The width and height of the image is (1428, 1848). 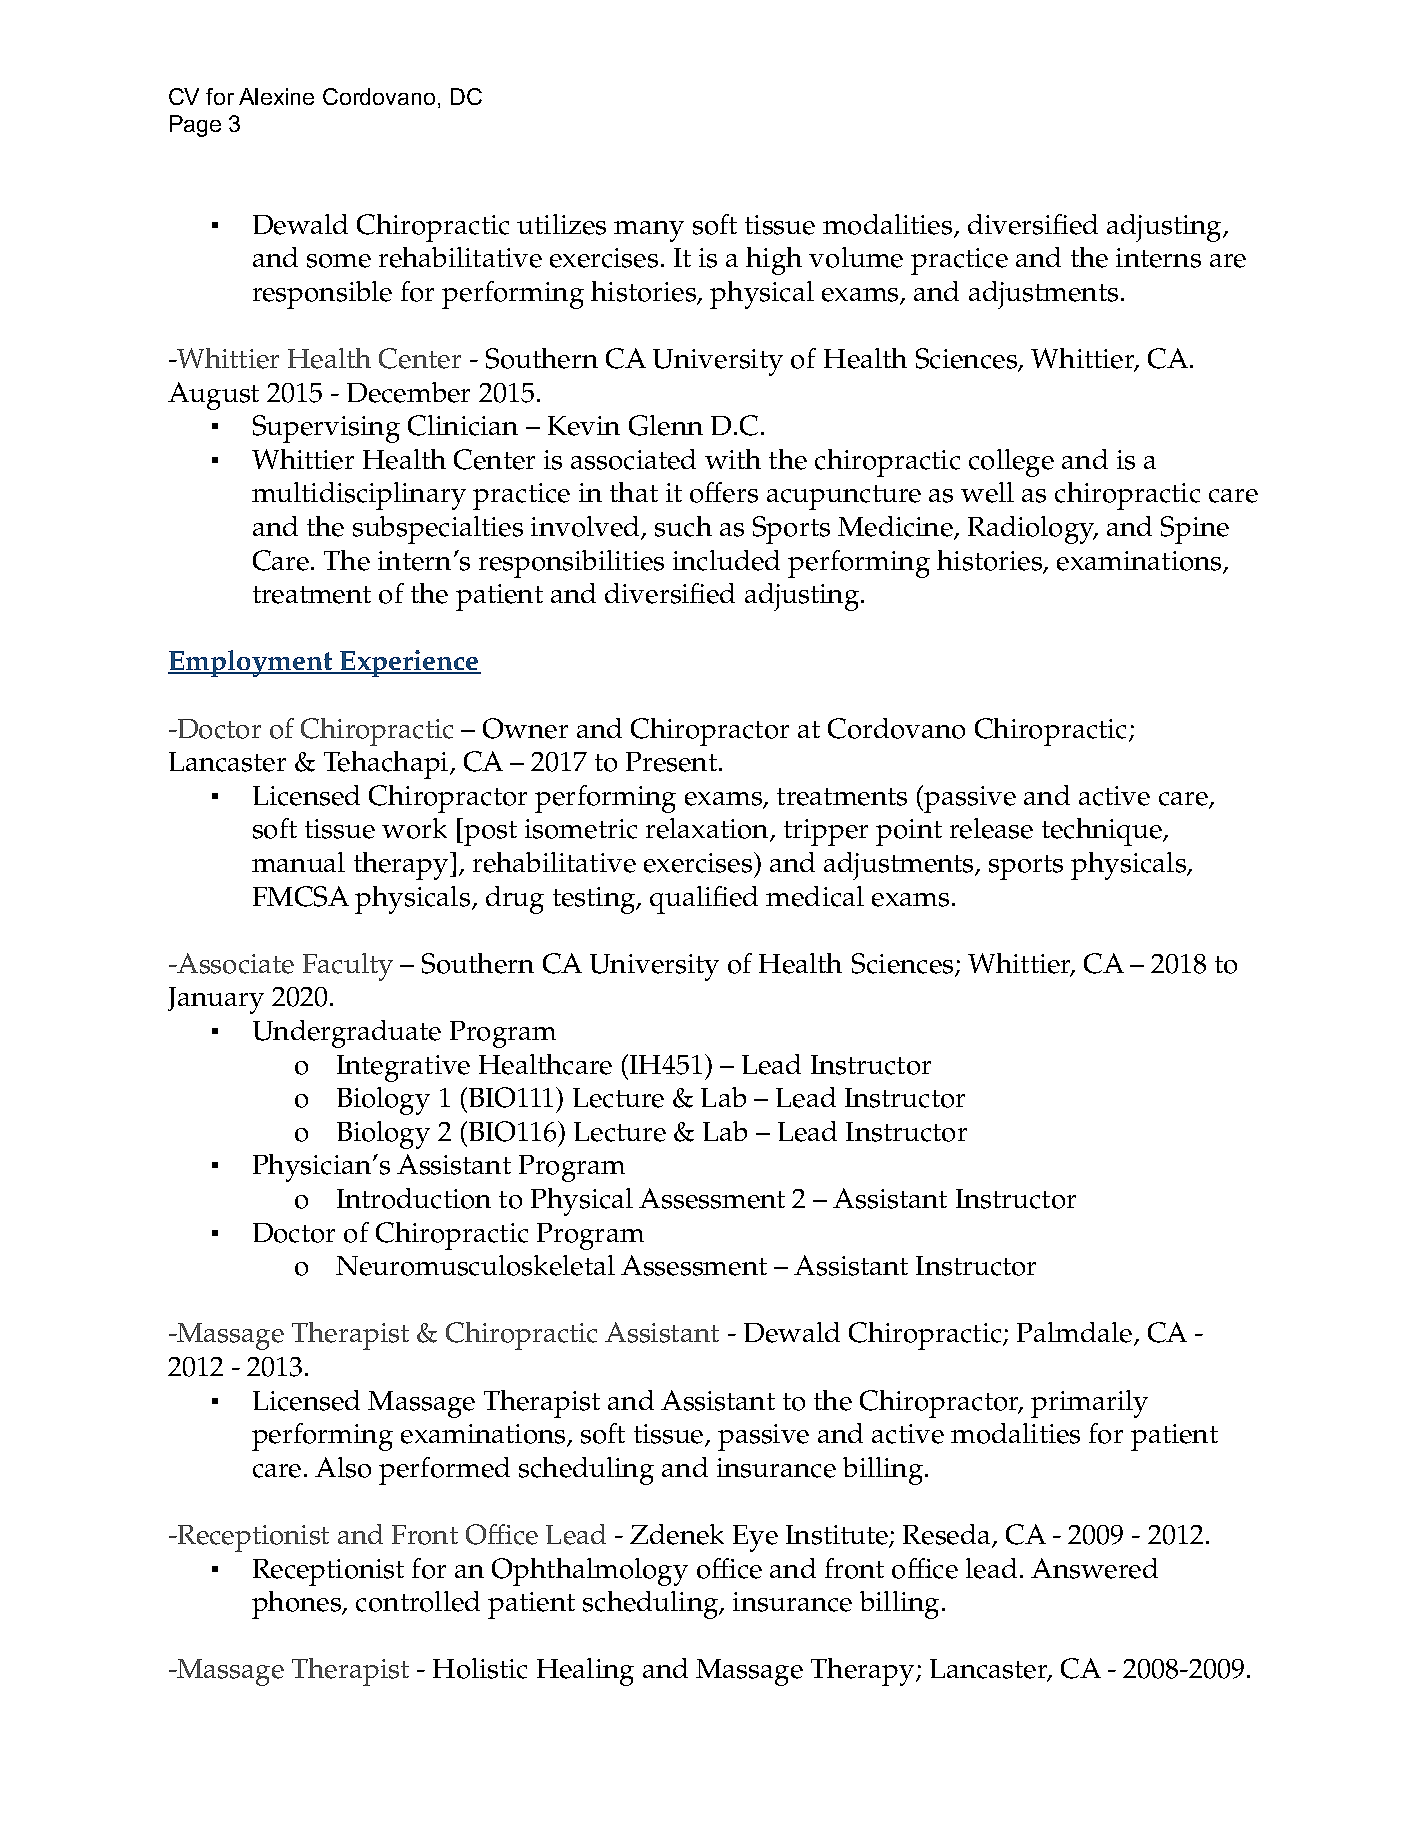 What do you see at coordinates (856, 257) in the image?
I see `volume` at bounding box center [856, 257].
